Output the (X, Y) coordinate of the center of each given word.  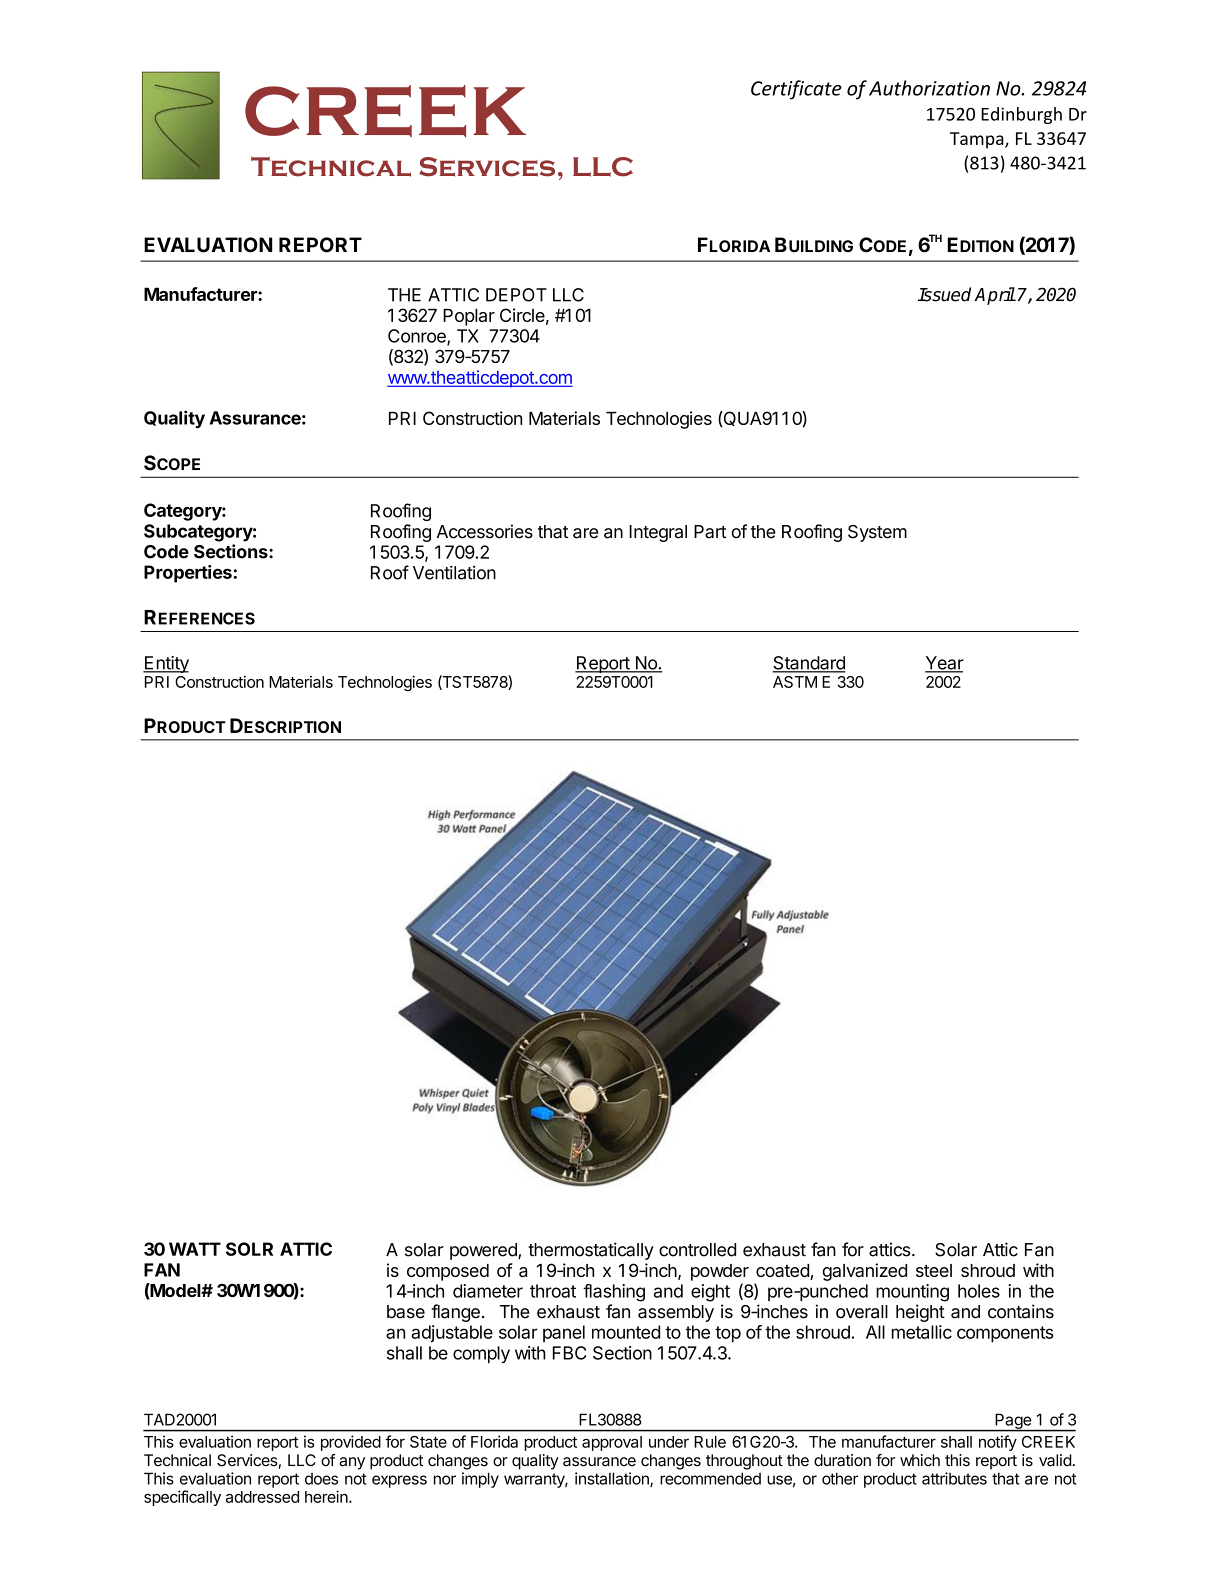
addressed (262, 1497)
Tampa (978, 140)
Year (944, 664)
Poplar (469, 317)
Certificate (796, 90)
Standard (809, 664)
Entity (166, 664)
